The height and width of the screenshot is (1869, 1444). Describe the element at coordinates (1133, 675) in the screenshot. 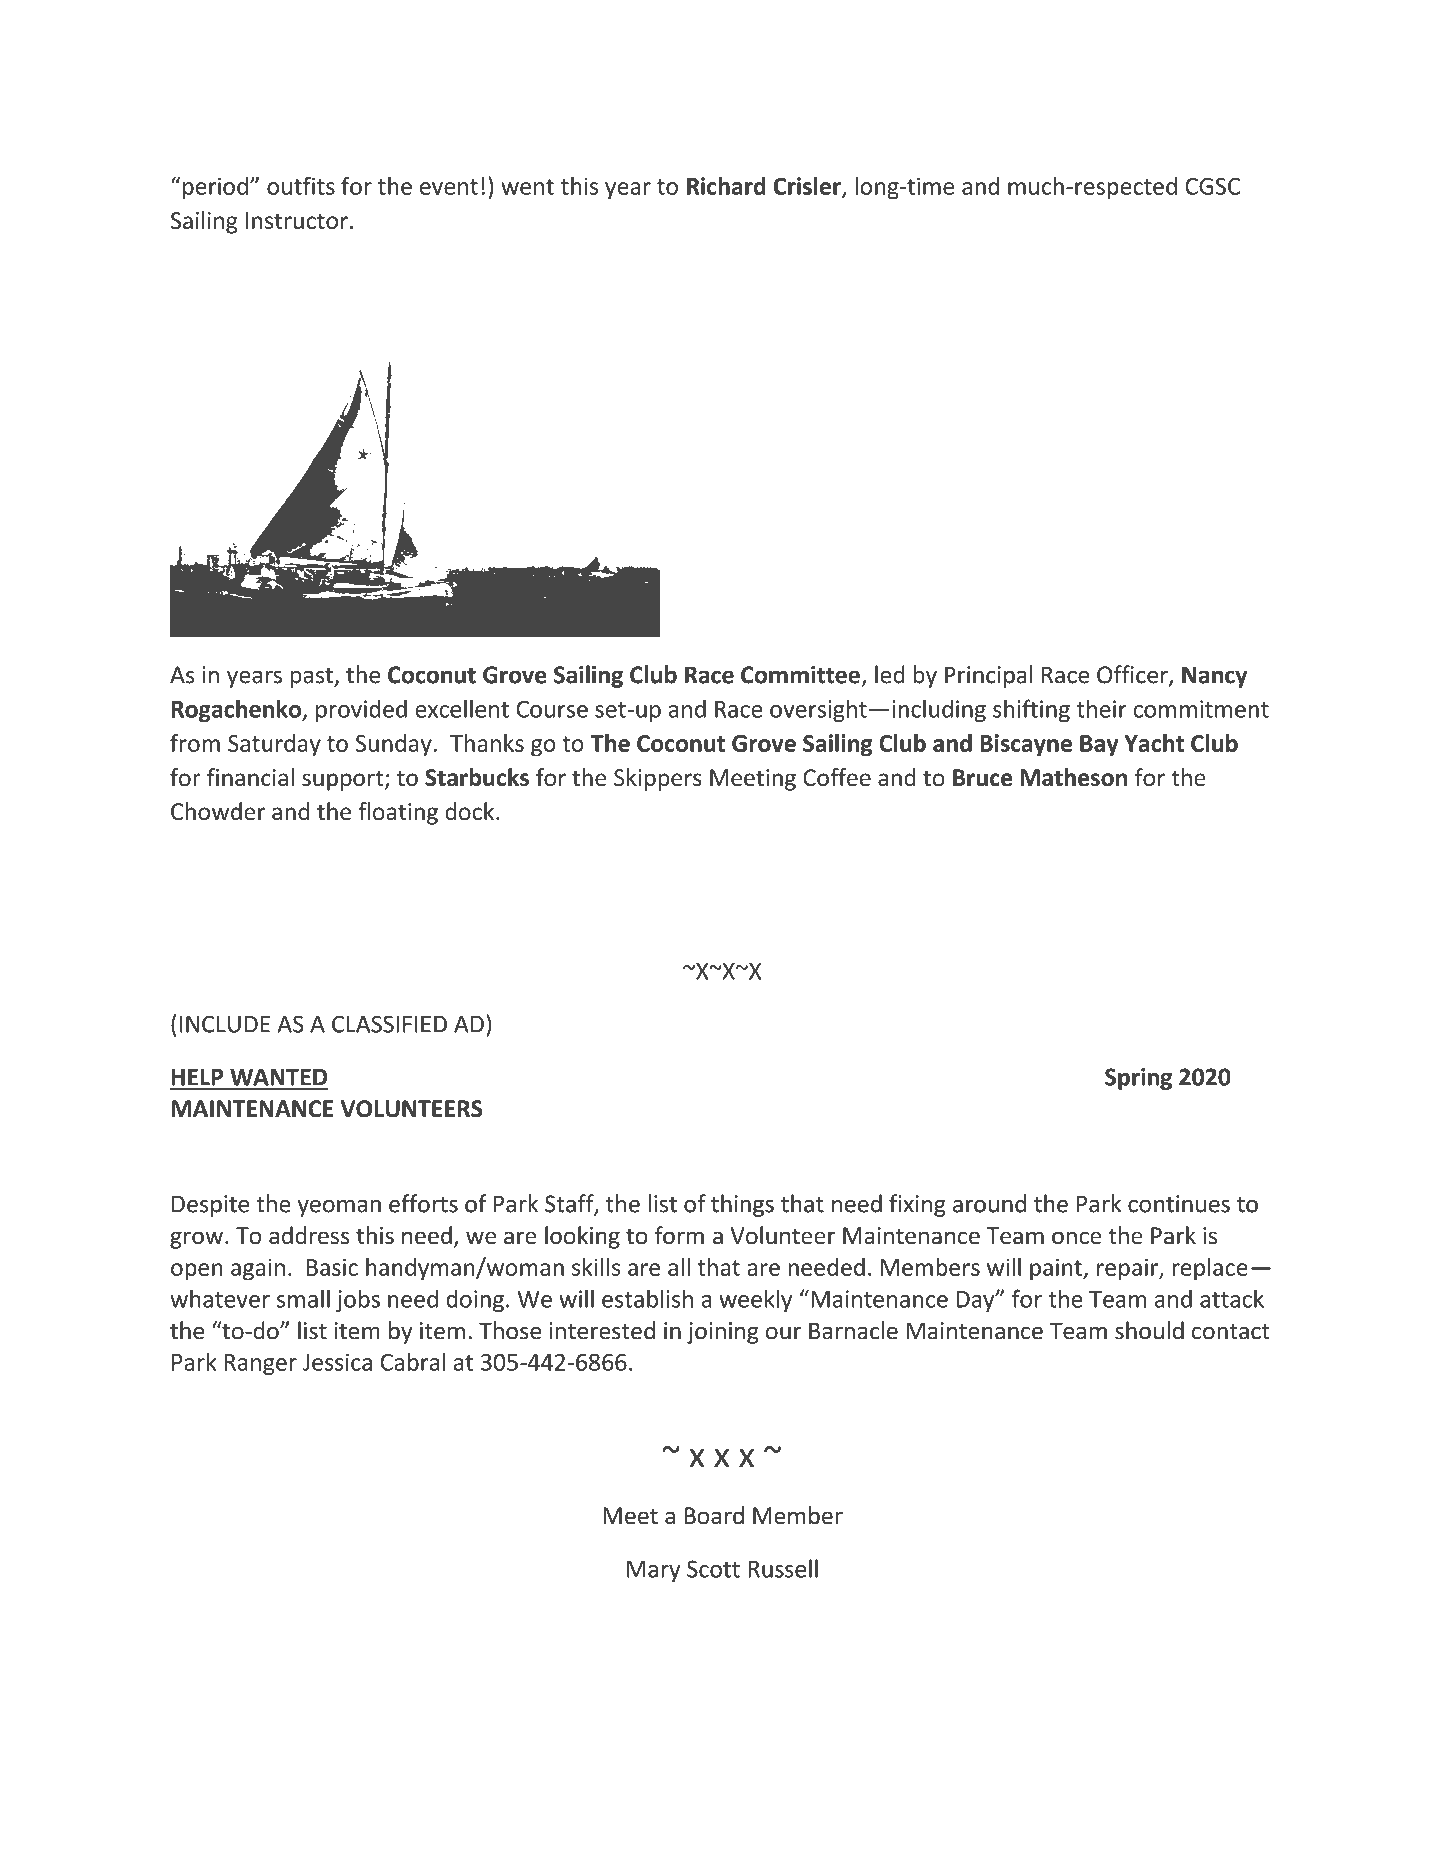

I see `Officer` at that location.
